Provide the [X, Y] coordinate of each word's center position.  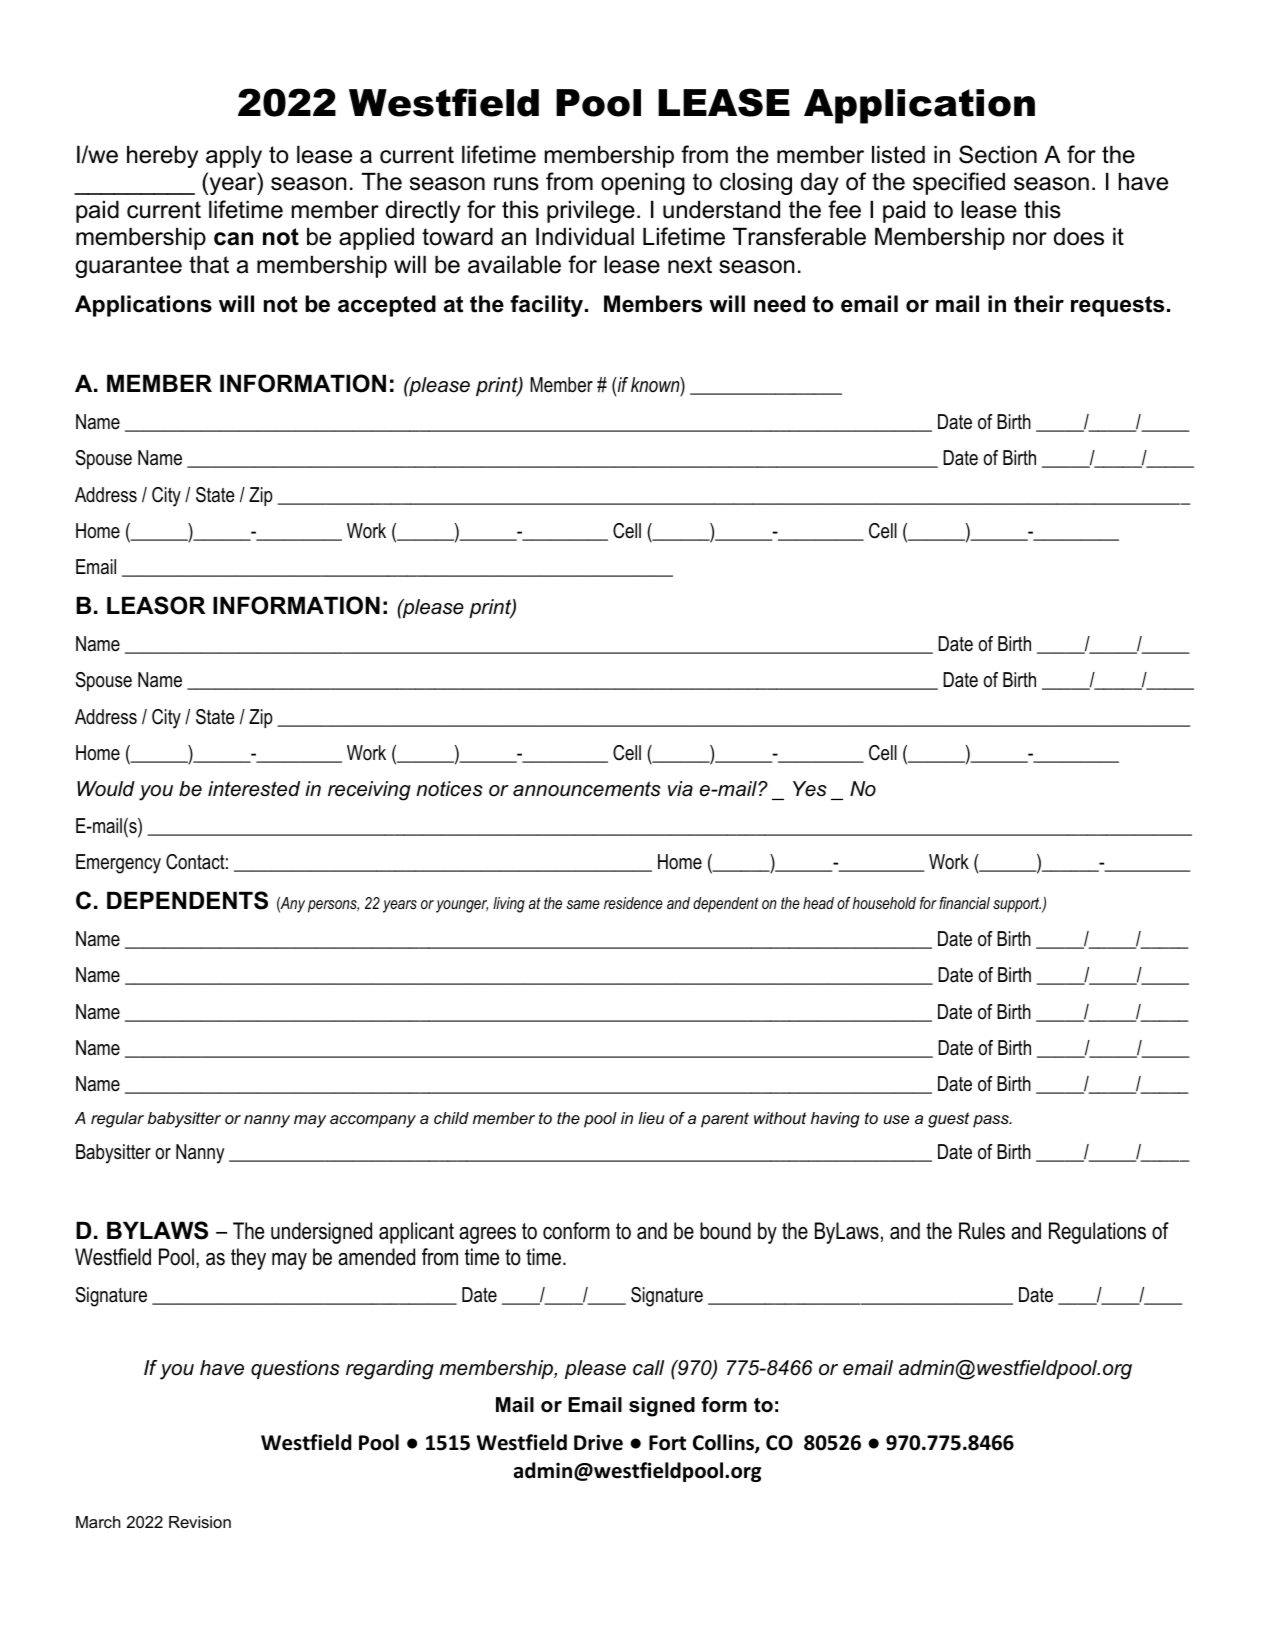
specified [959, 183]
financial [964, 903]
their [1039, 304]
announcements [587, 789]
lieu [651, 1118]
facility [546, 306]
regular [117, 1120]
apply [234, 157]
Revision [200, 1522]
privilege [591, 212]
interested [254, 789]
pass [992, 1121]
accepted [387, 306]
